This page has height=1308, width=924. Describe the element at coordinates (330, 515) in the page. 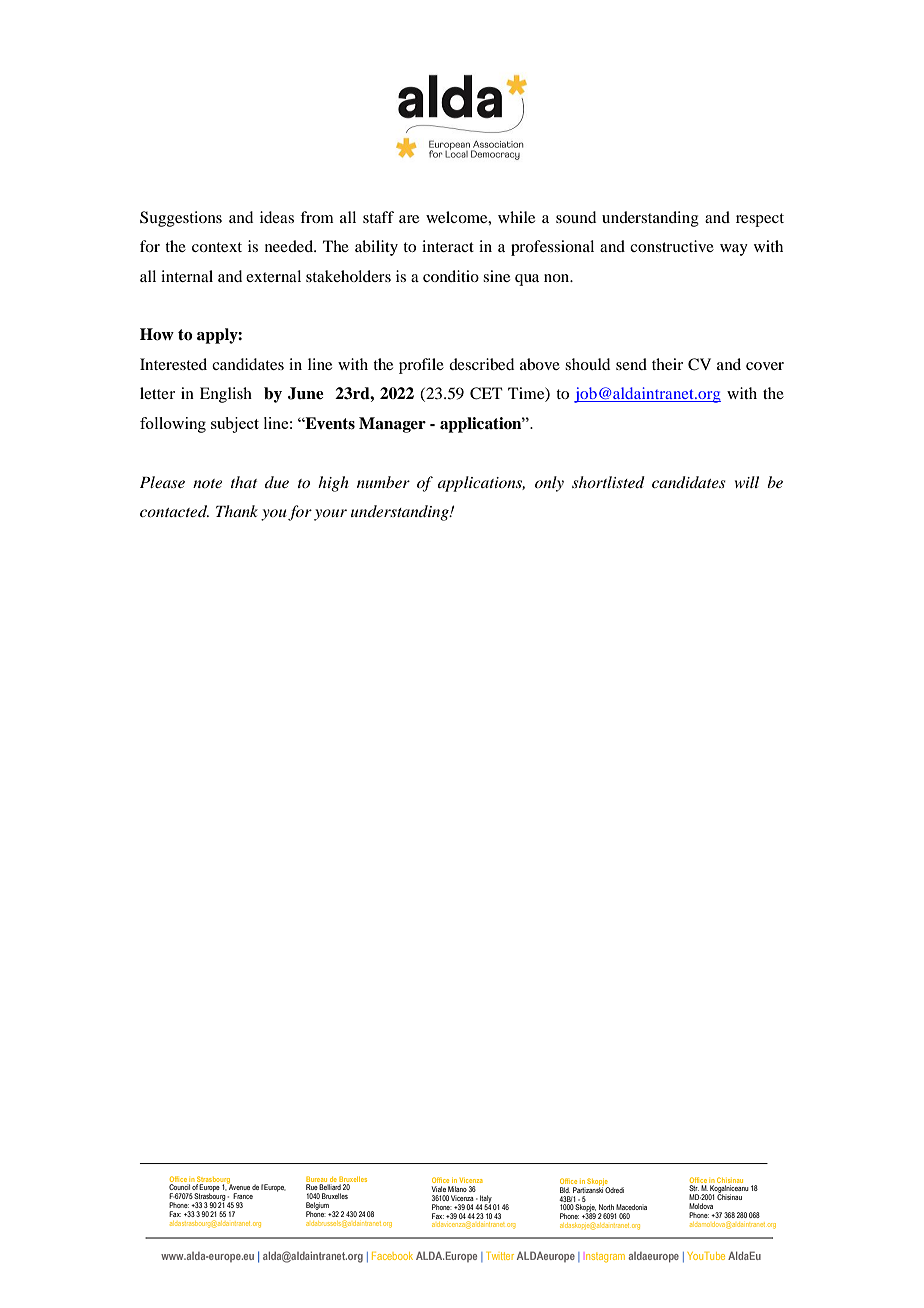

I see `your` at that location.
